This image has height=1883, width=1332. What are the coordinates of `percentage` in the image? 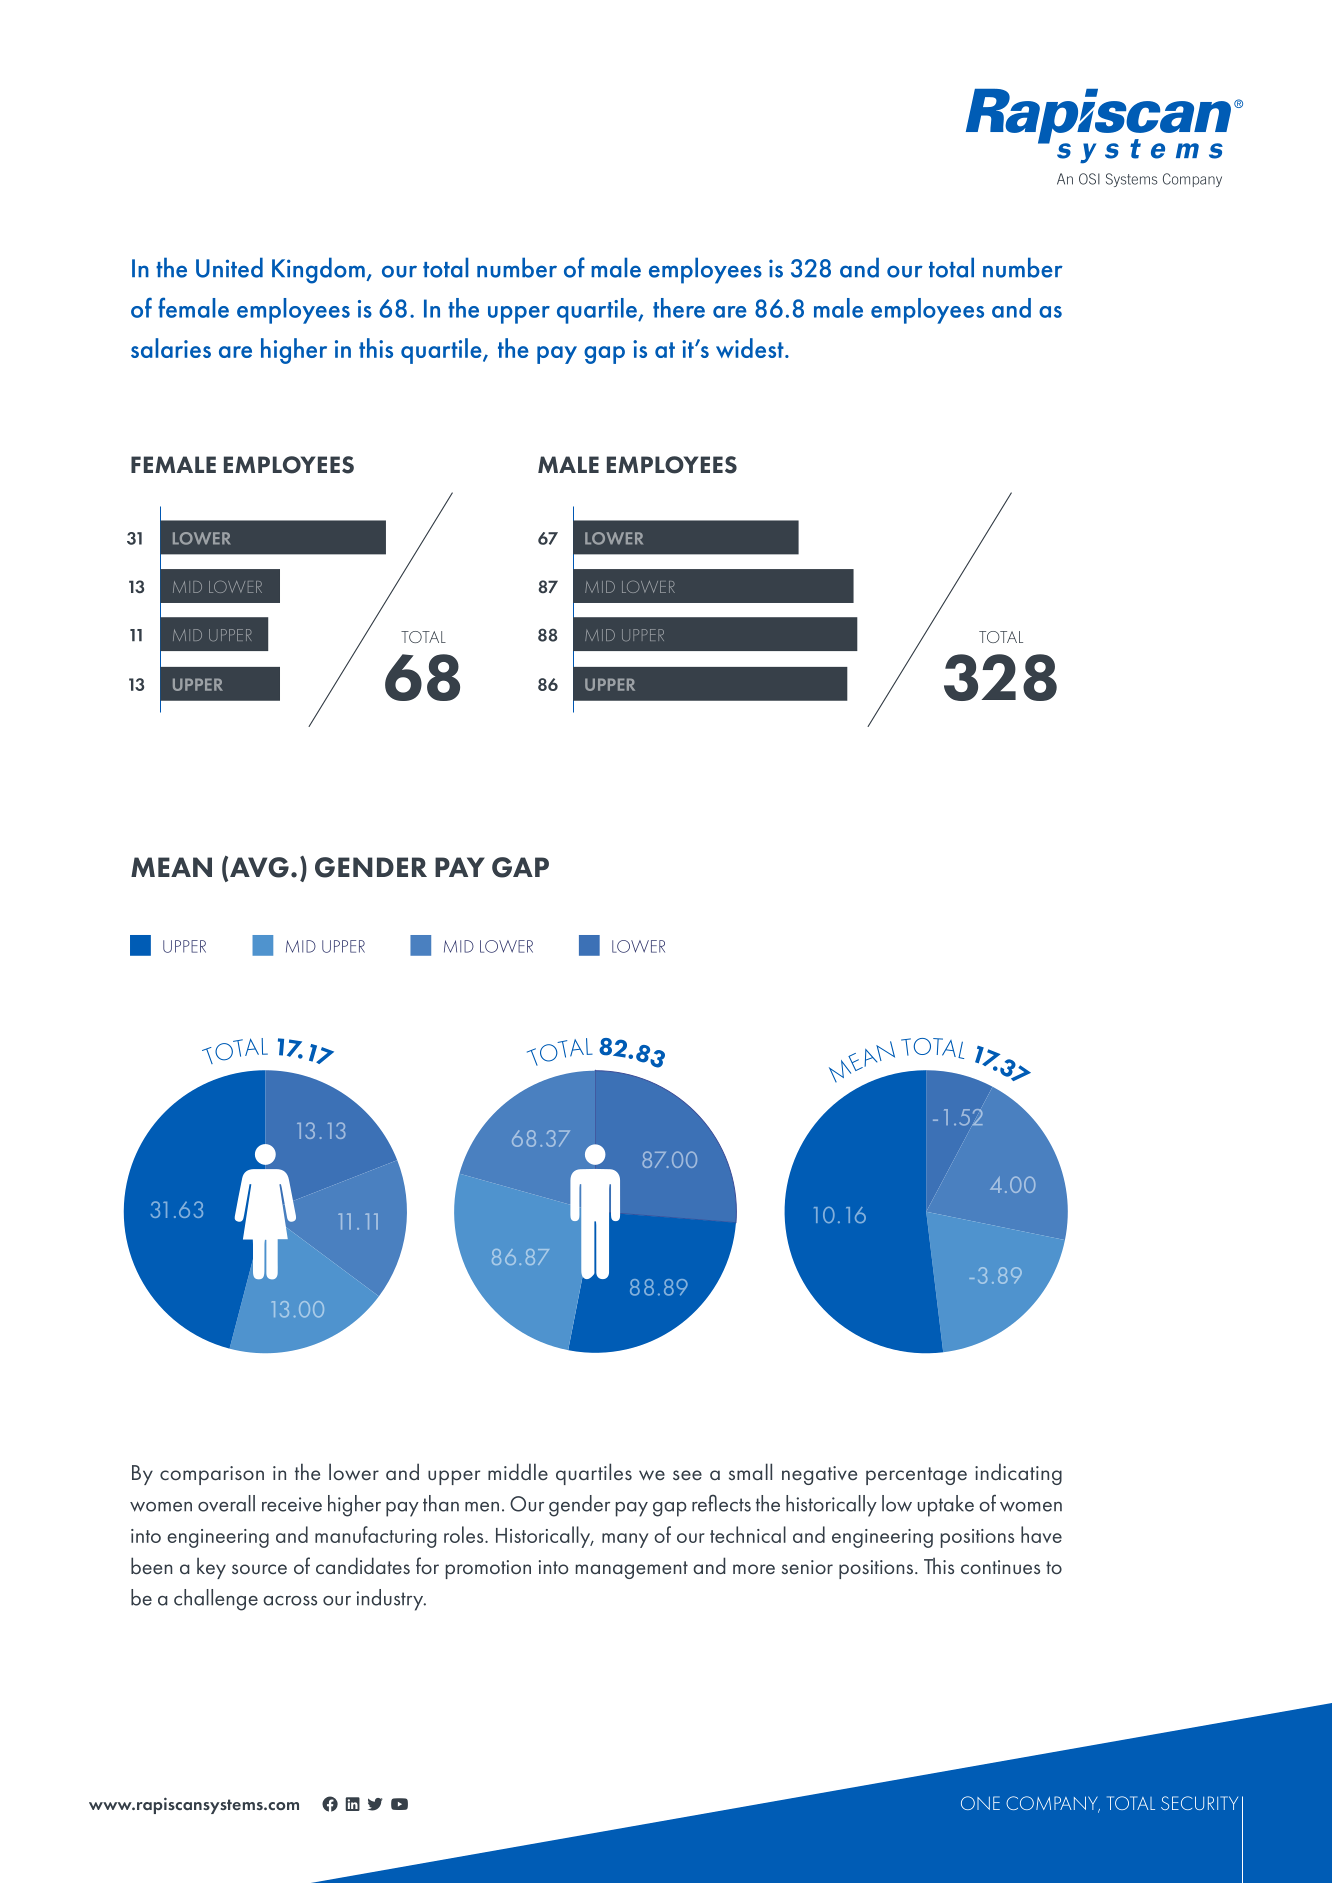 It's located at (916, 1476).
